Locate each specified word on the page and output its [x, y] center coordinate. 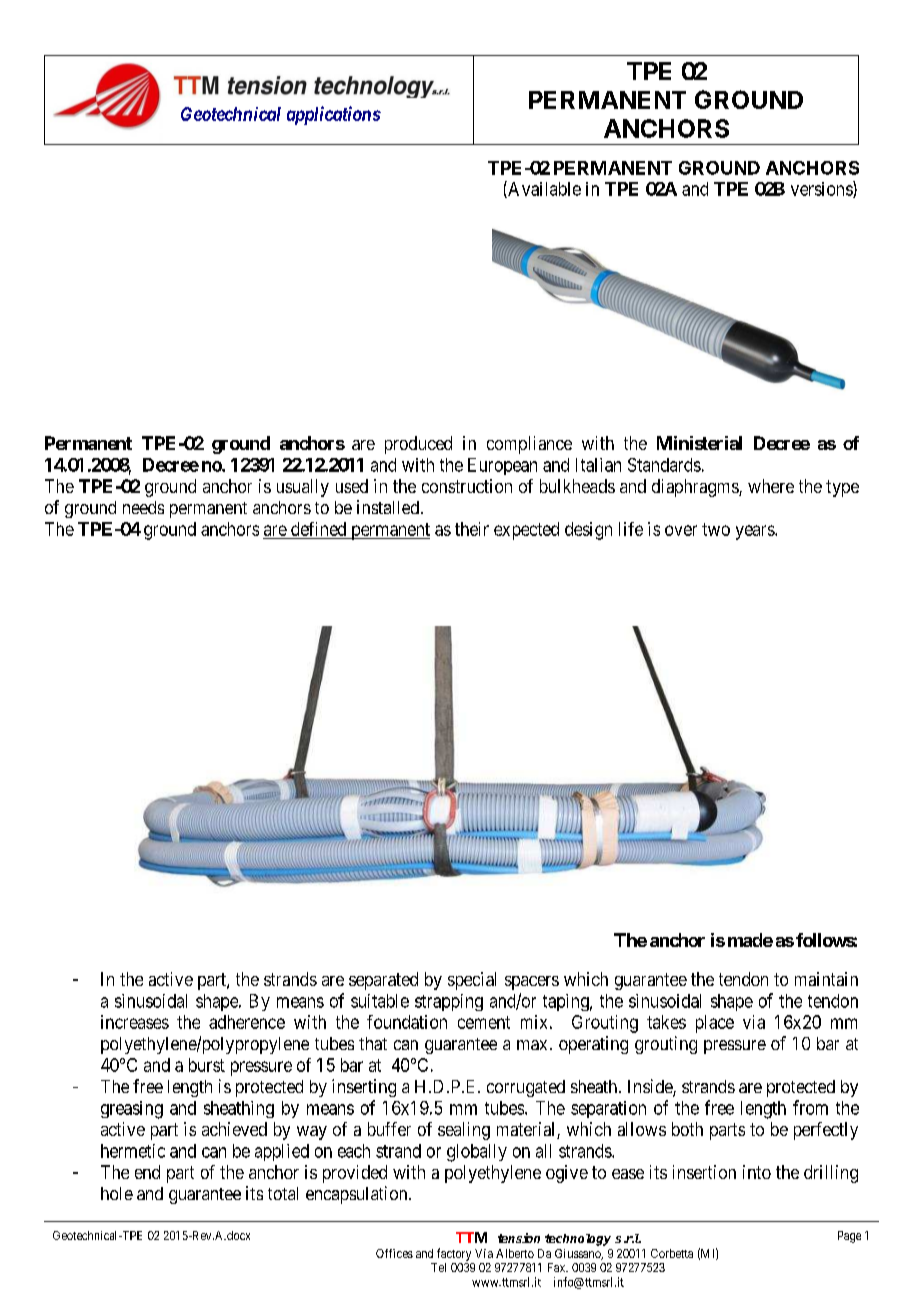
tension [519, 1238]
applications [334, 115]
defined [318, 529]
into [757, 1172]
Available [543, 189]
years [756, 532]
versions [822, 189]
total [283, 1193]
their [472, 529]
